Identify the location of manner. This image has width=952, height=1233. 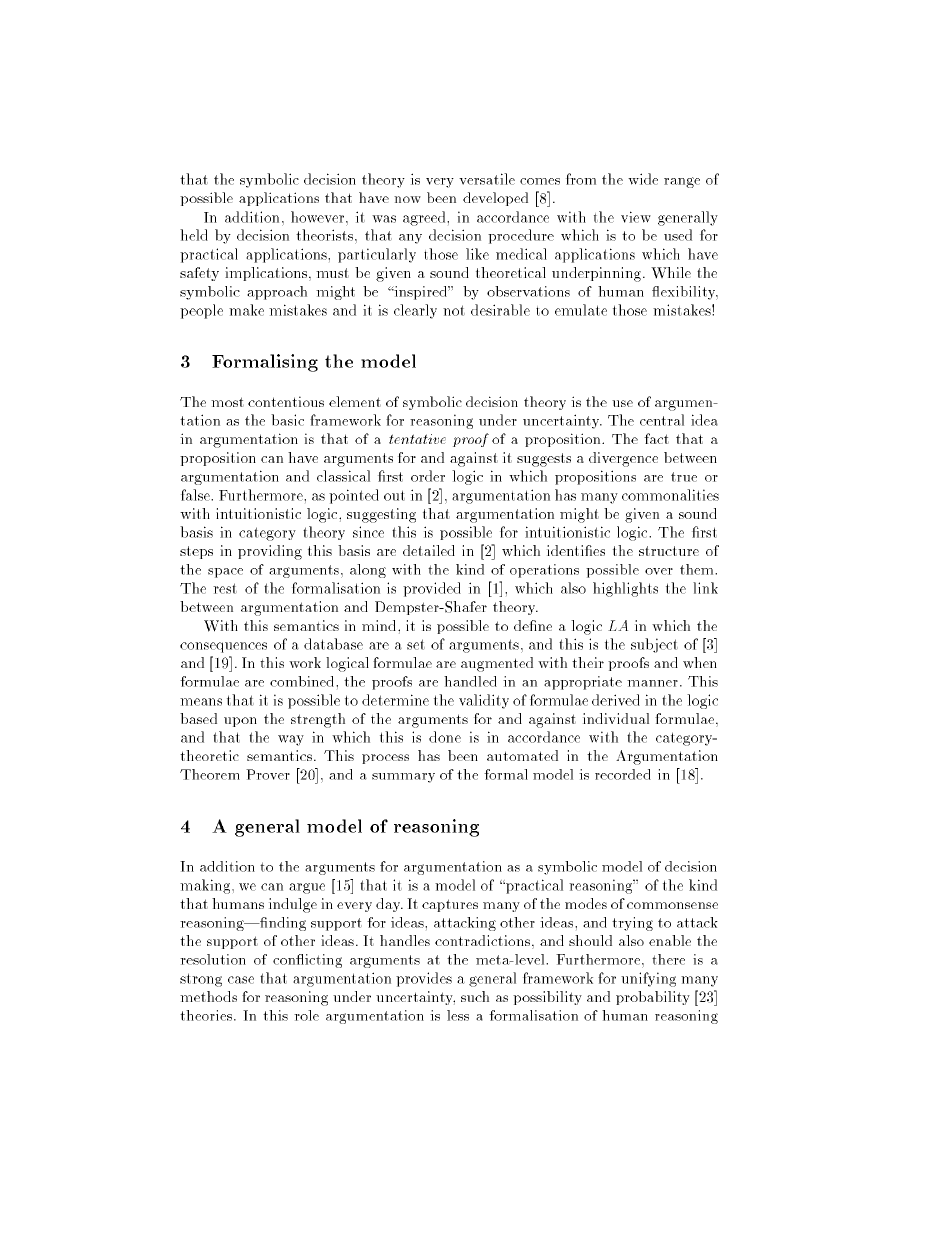
(652, 683).
